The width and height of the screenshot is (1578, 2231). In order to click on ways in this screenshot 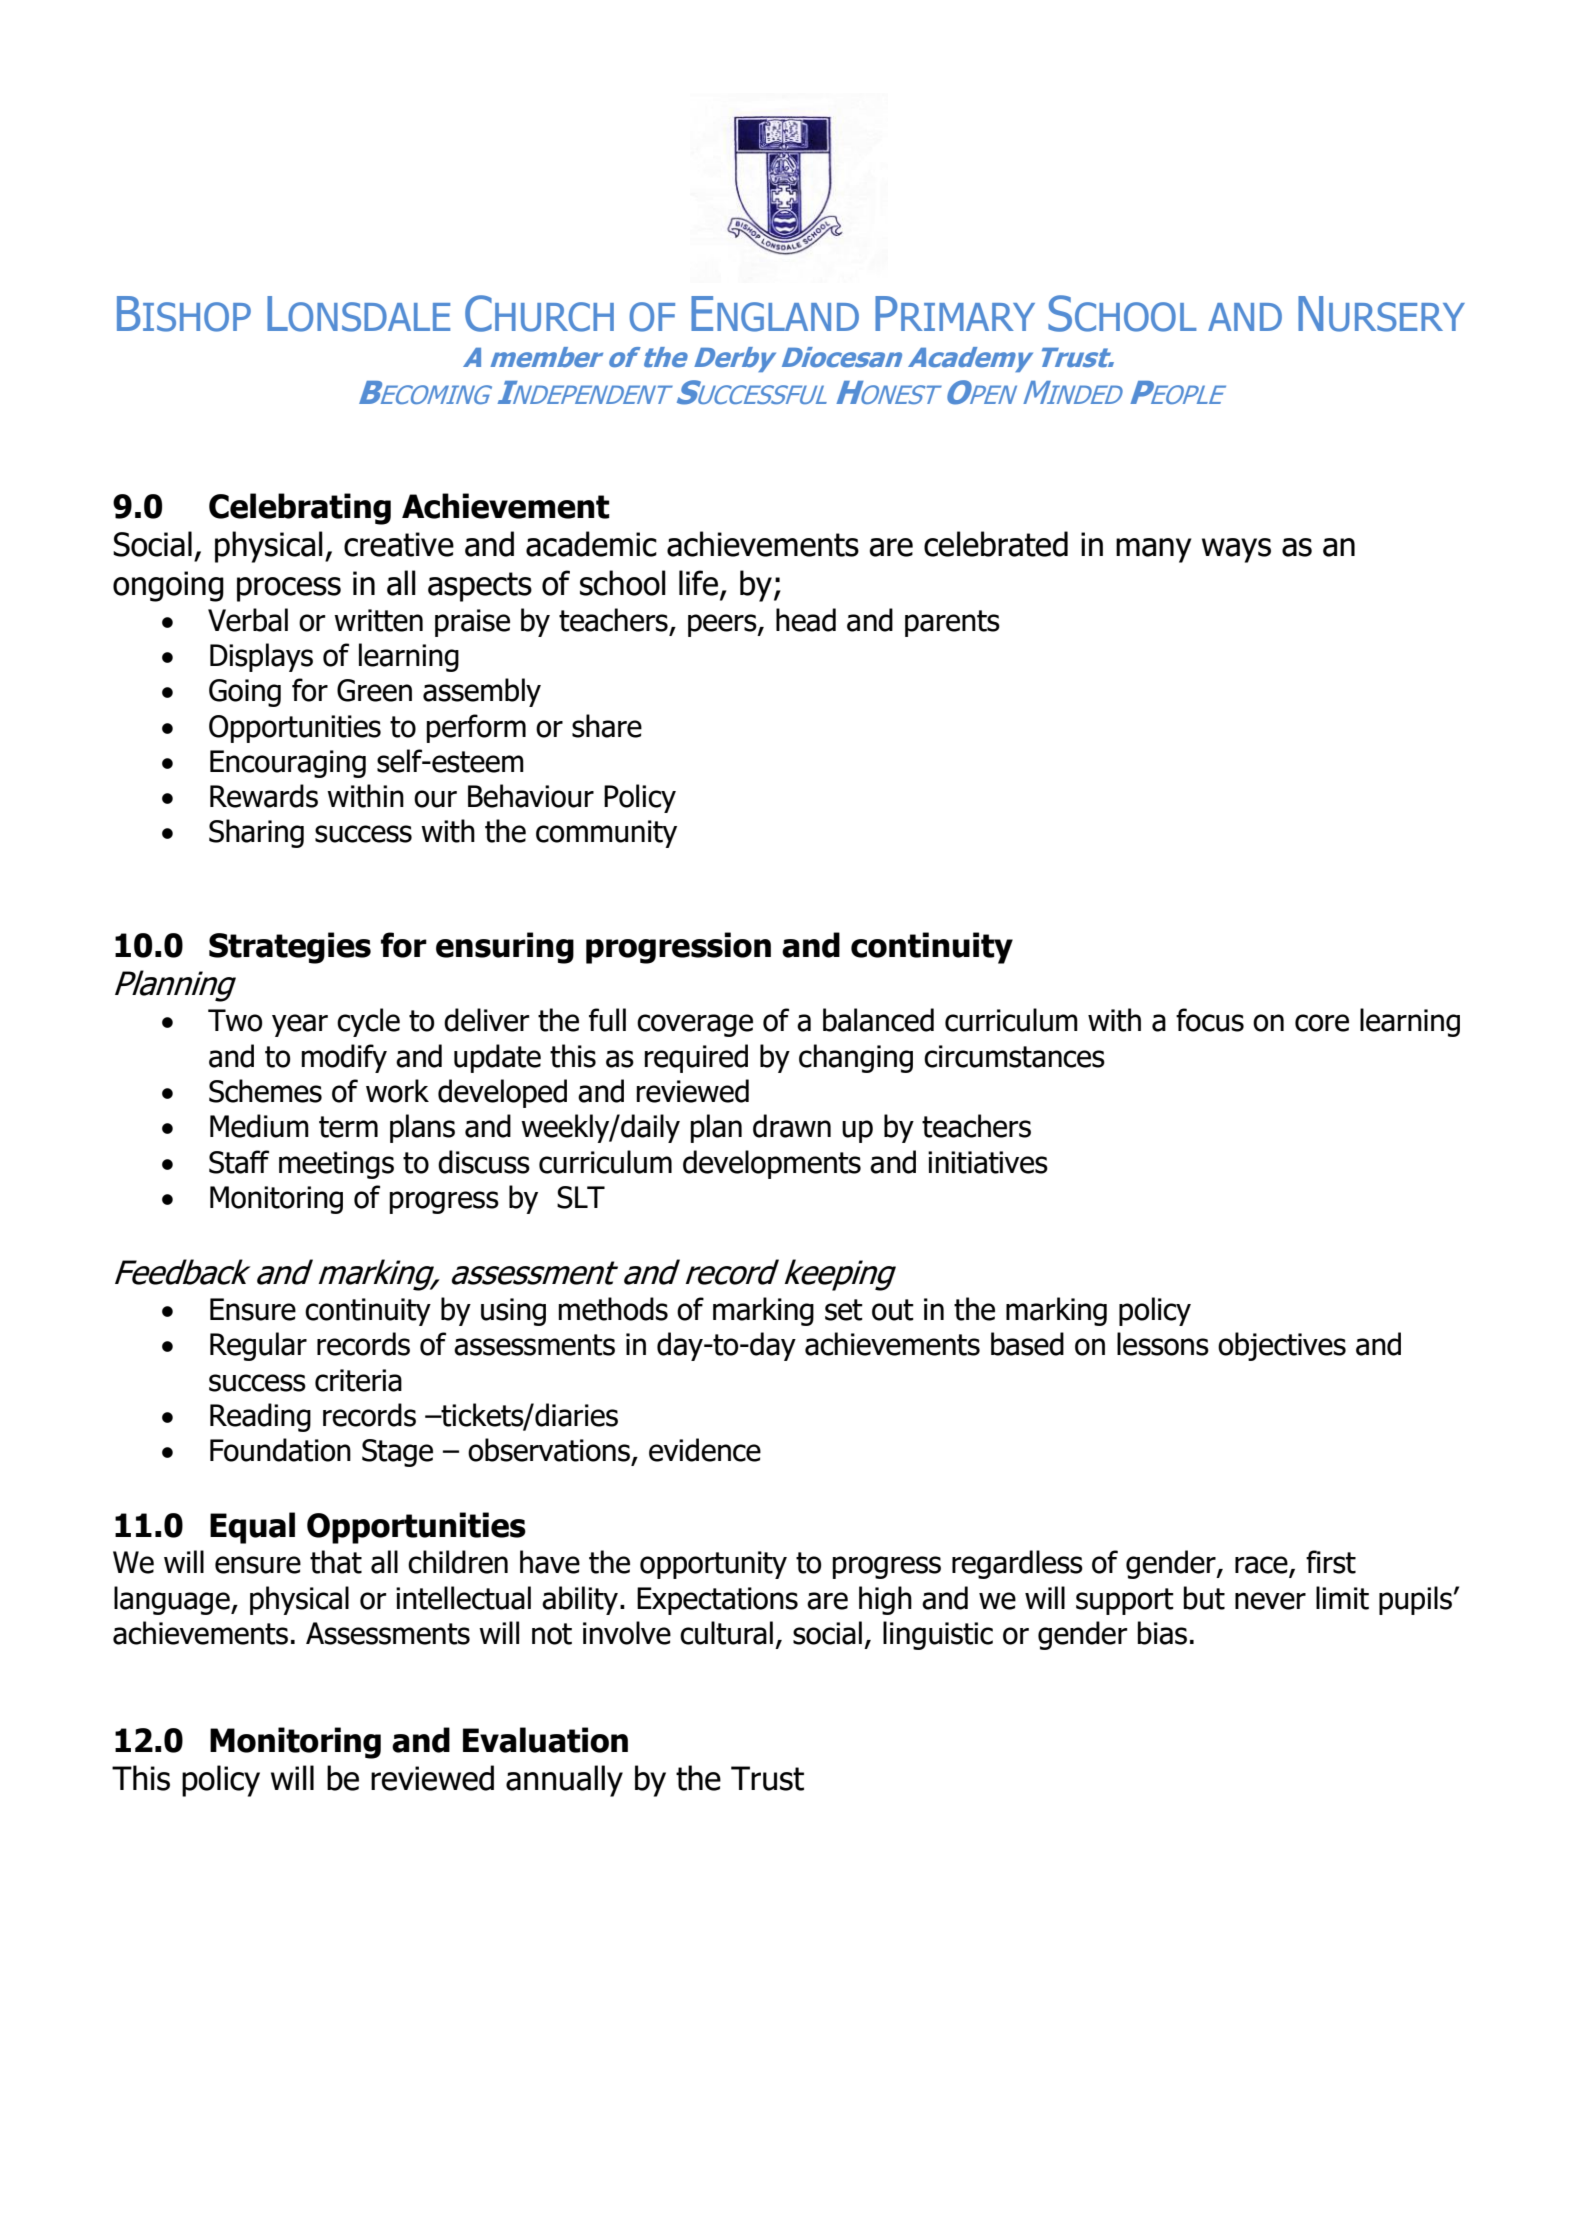, I will do `click(1236, 550)`.
